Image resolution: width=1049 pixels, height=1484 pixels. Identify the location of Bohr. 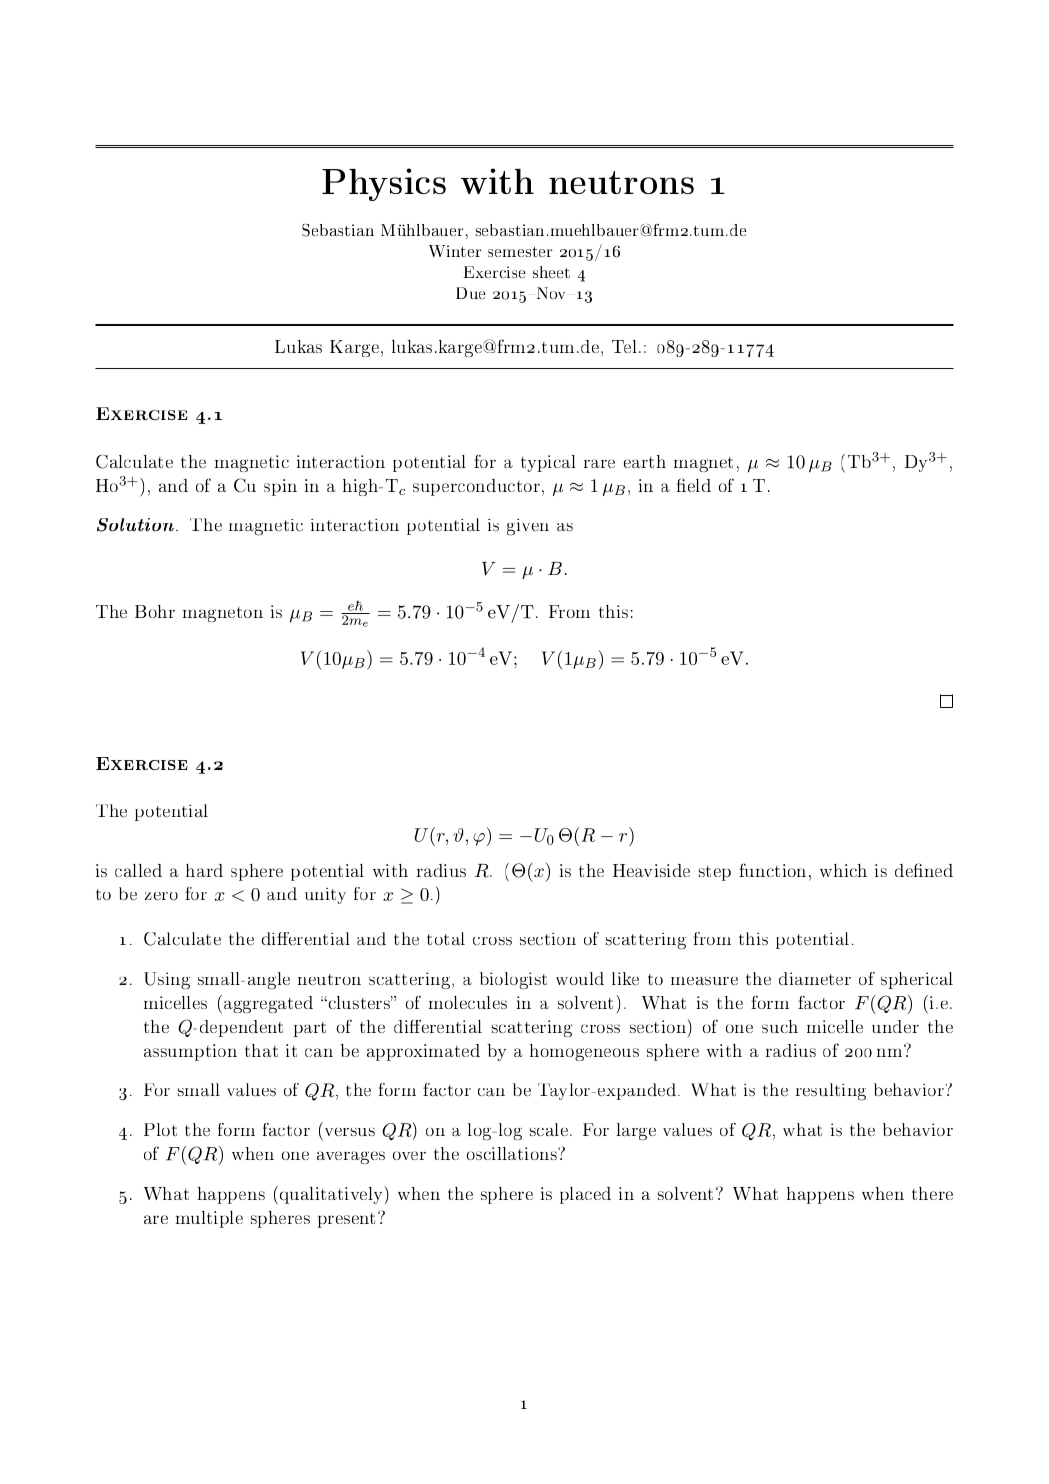
(155, 611).
